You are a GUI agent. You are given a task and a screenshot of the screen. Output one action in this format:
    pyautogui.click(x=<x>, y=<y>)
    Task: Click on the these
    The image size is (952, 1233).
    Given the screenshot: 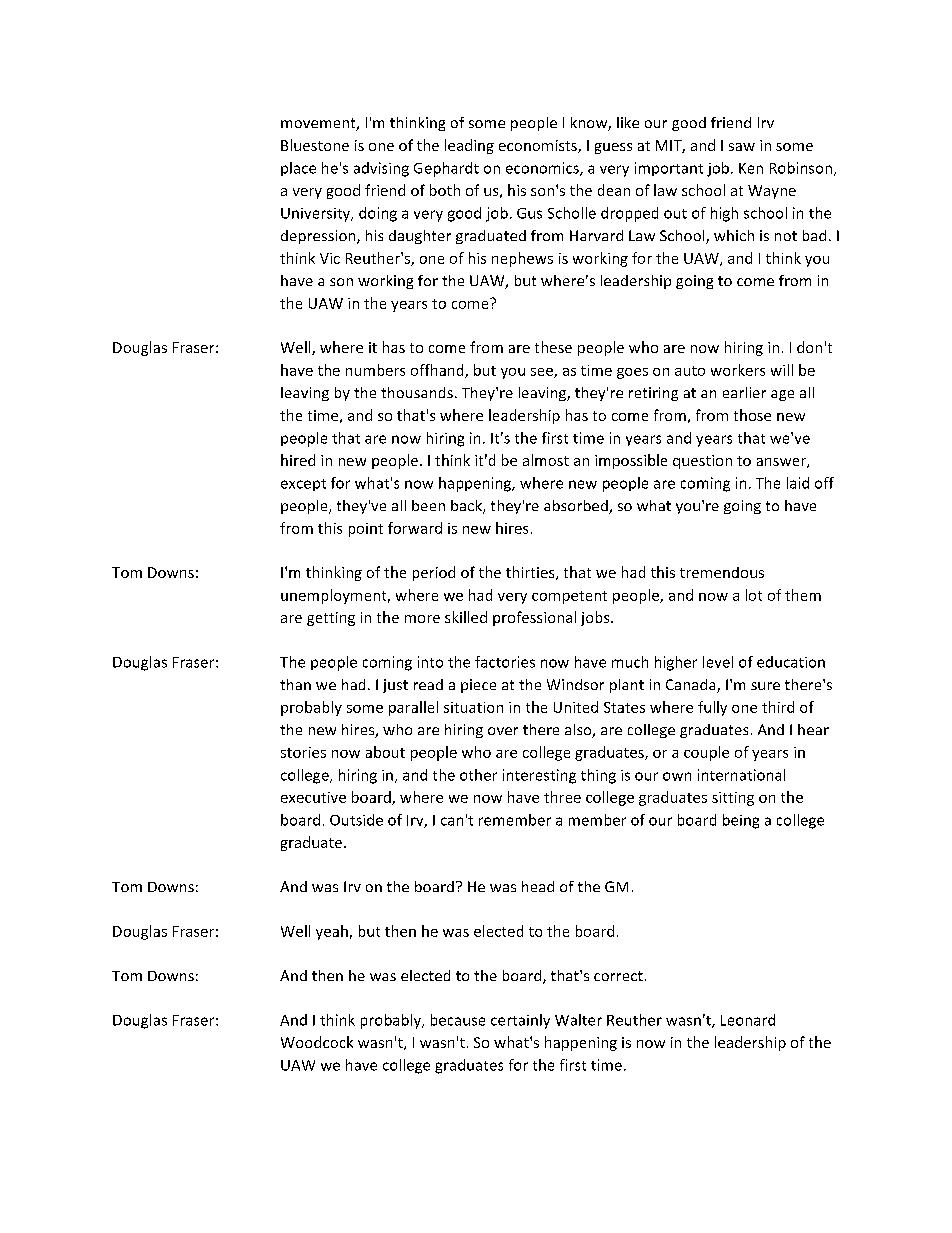 What is the action you would take?
    pyautogui.click(x=553, y=347)
